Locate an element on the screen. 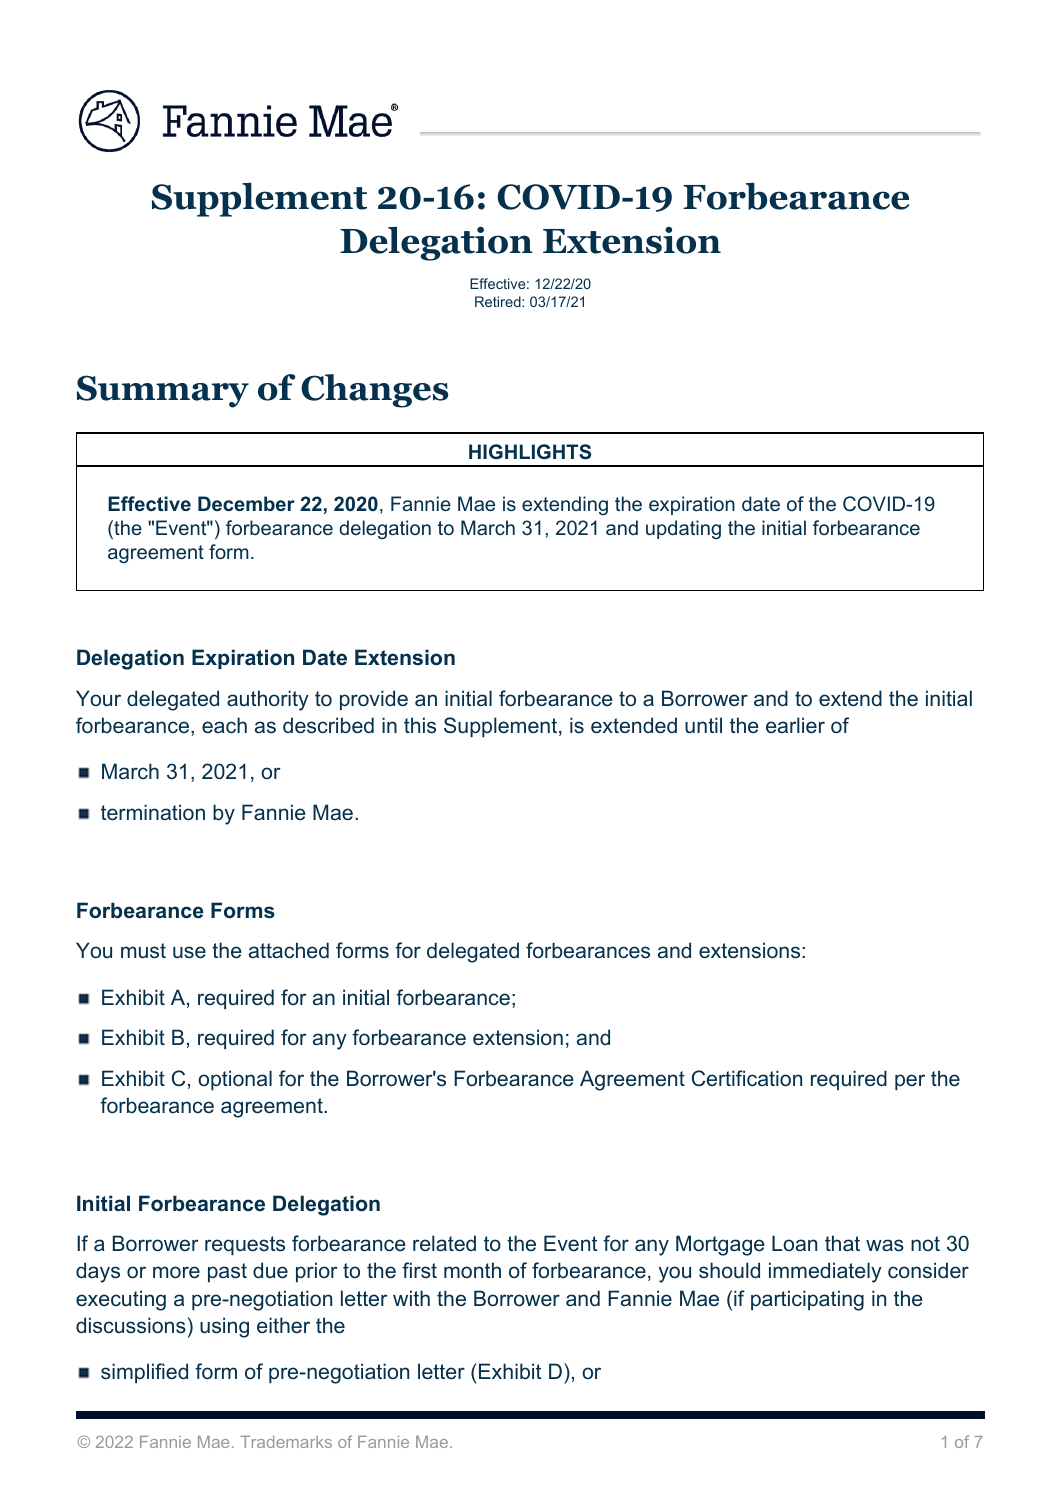 This screenshot has height=1500, width=1061. Summary is located at coordinates (163, 391).
